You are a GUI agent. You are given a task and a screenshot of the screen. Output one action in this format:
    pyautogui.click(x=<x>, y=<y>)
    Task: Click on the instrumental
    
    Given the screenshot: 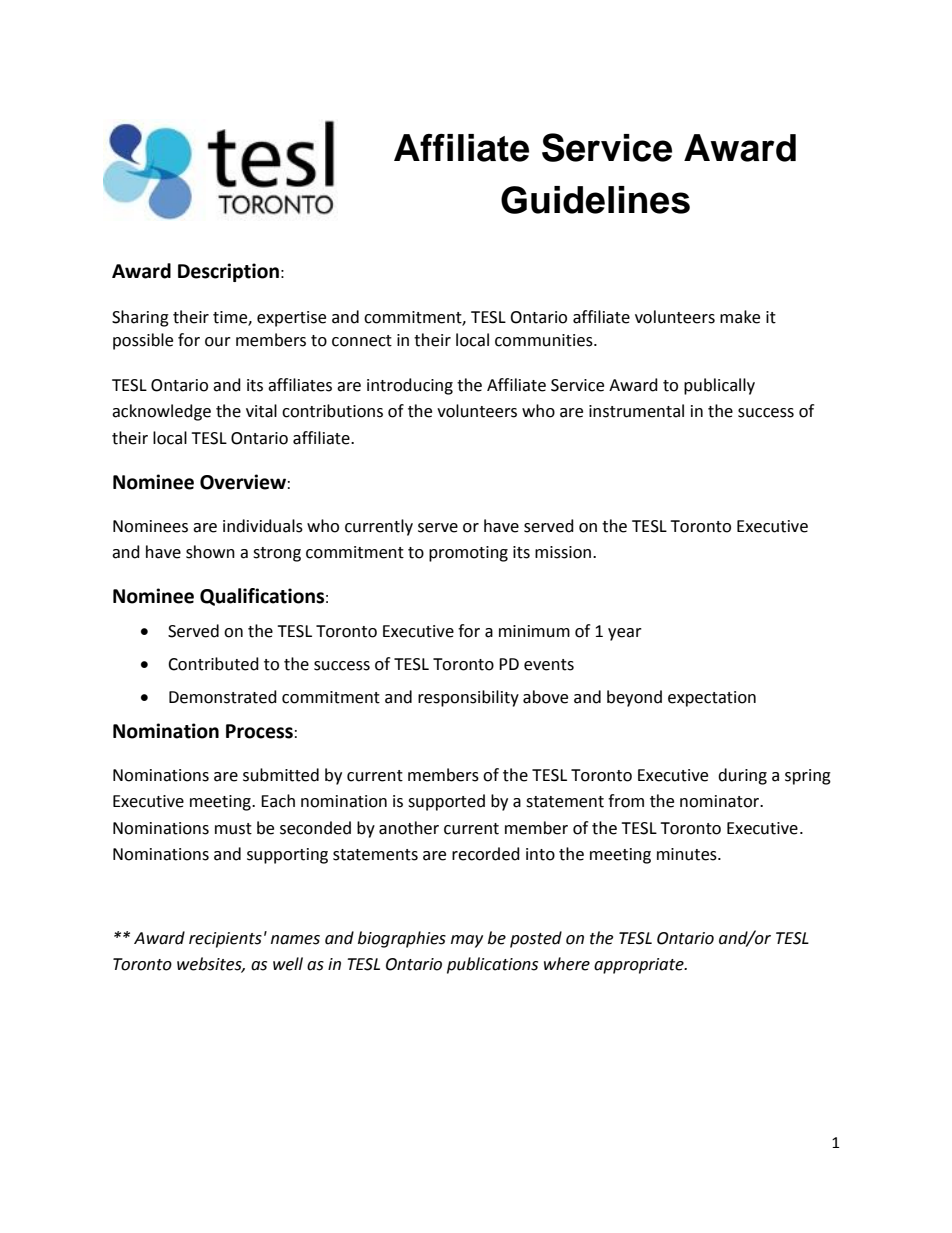 What is the action you would take?
    pyautogui.click(x=636, y=411)
